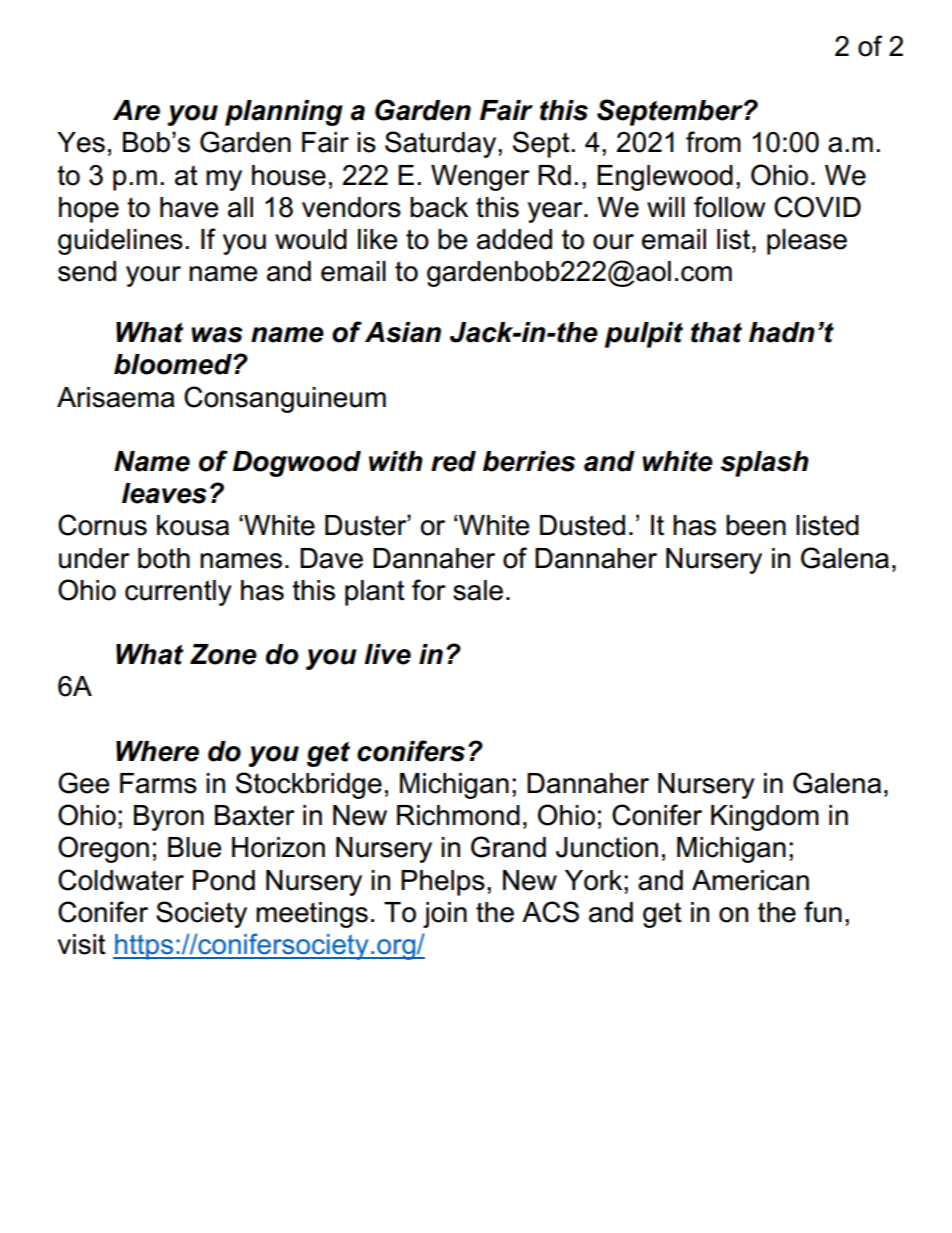  What do you see at coordinates (136, 110) in the image?
I see `Are` at bounding box center [136, 110].
